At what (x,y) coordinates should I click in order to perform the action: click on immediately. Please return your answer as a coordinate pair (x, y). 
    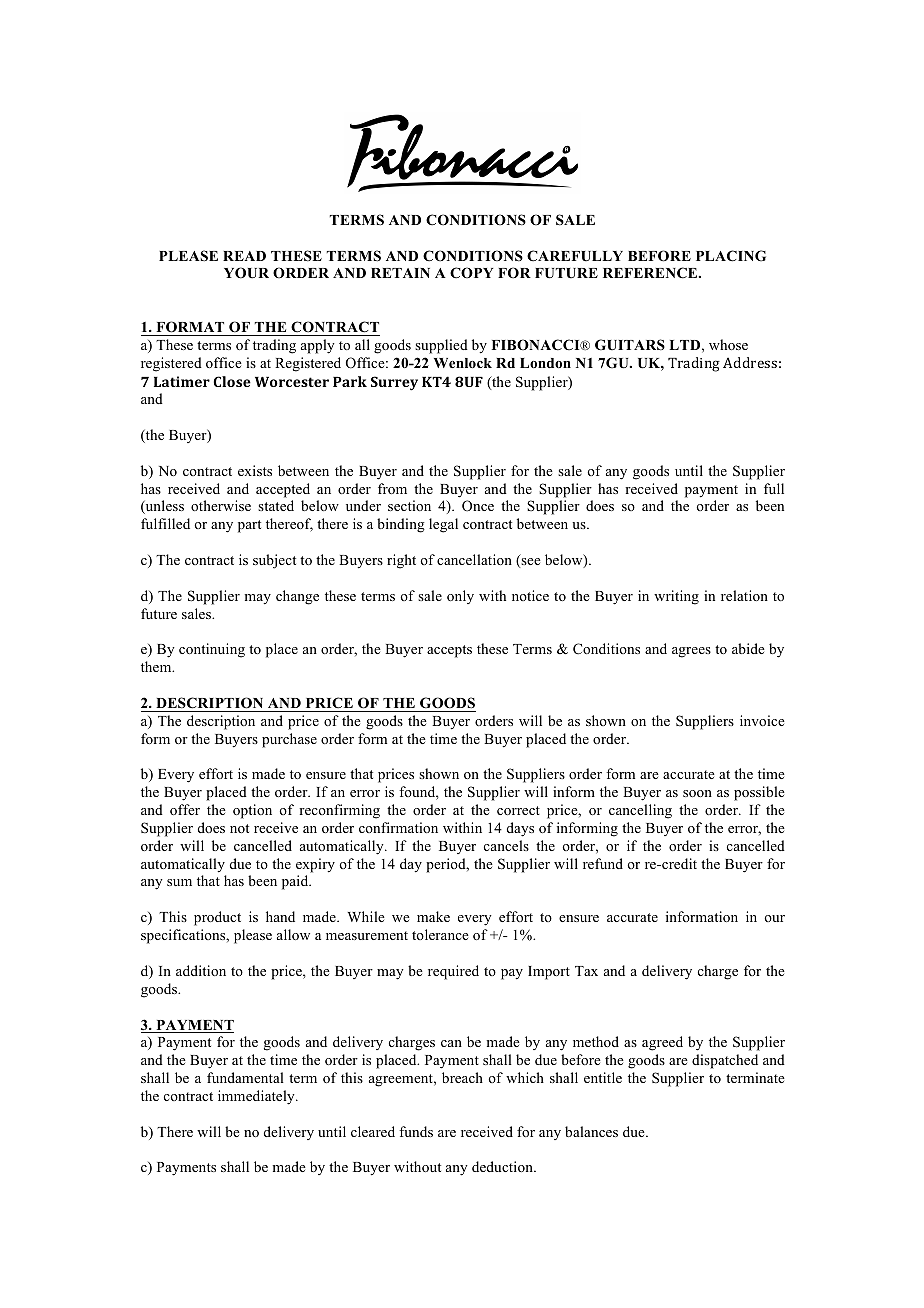
    Looking at the image, I should click on (257, 1097).
